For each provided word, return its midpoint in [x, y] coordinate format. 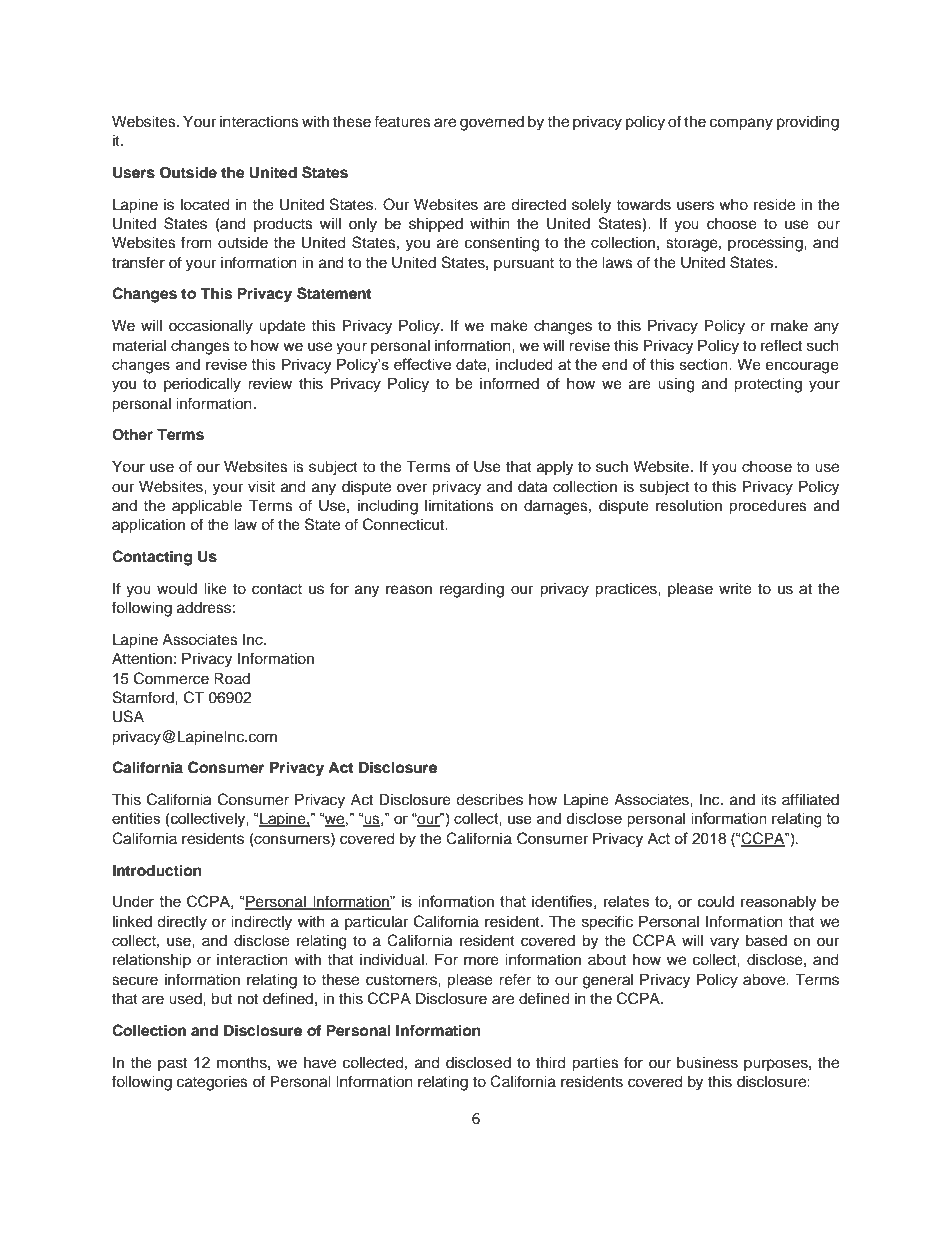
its [768, 800]
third [551, 1063]
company [741, 124]
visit [261, 487]
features [402, 121]
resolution [689, 506]
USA [128, 716]
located [205, 205]
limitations [459, 506]
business [707, 1063]
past [172, 1065]
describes [489, 800]
